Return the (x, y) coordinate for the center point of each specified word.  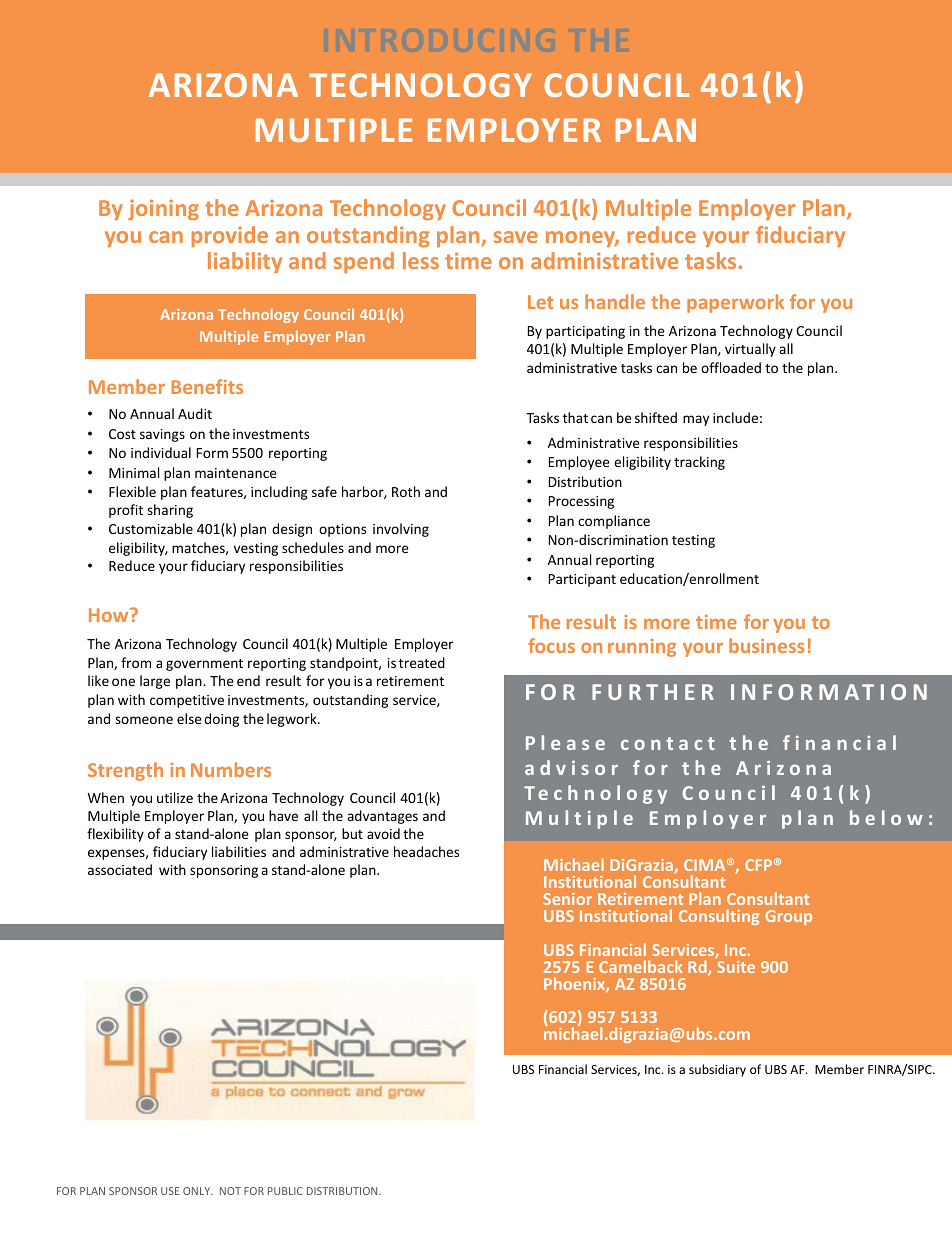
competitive (187, 701)
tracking (699, 463)
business (766, 645)
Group (788, 917)
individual (161, 452)
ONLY (198, 1191)
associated (120, 869)
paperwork (735, 303)
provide (230, 236)
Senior (567, 899)
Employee (579, 463)
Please (565, 742)
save (516, 237)
